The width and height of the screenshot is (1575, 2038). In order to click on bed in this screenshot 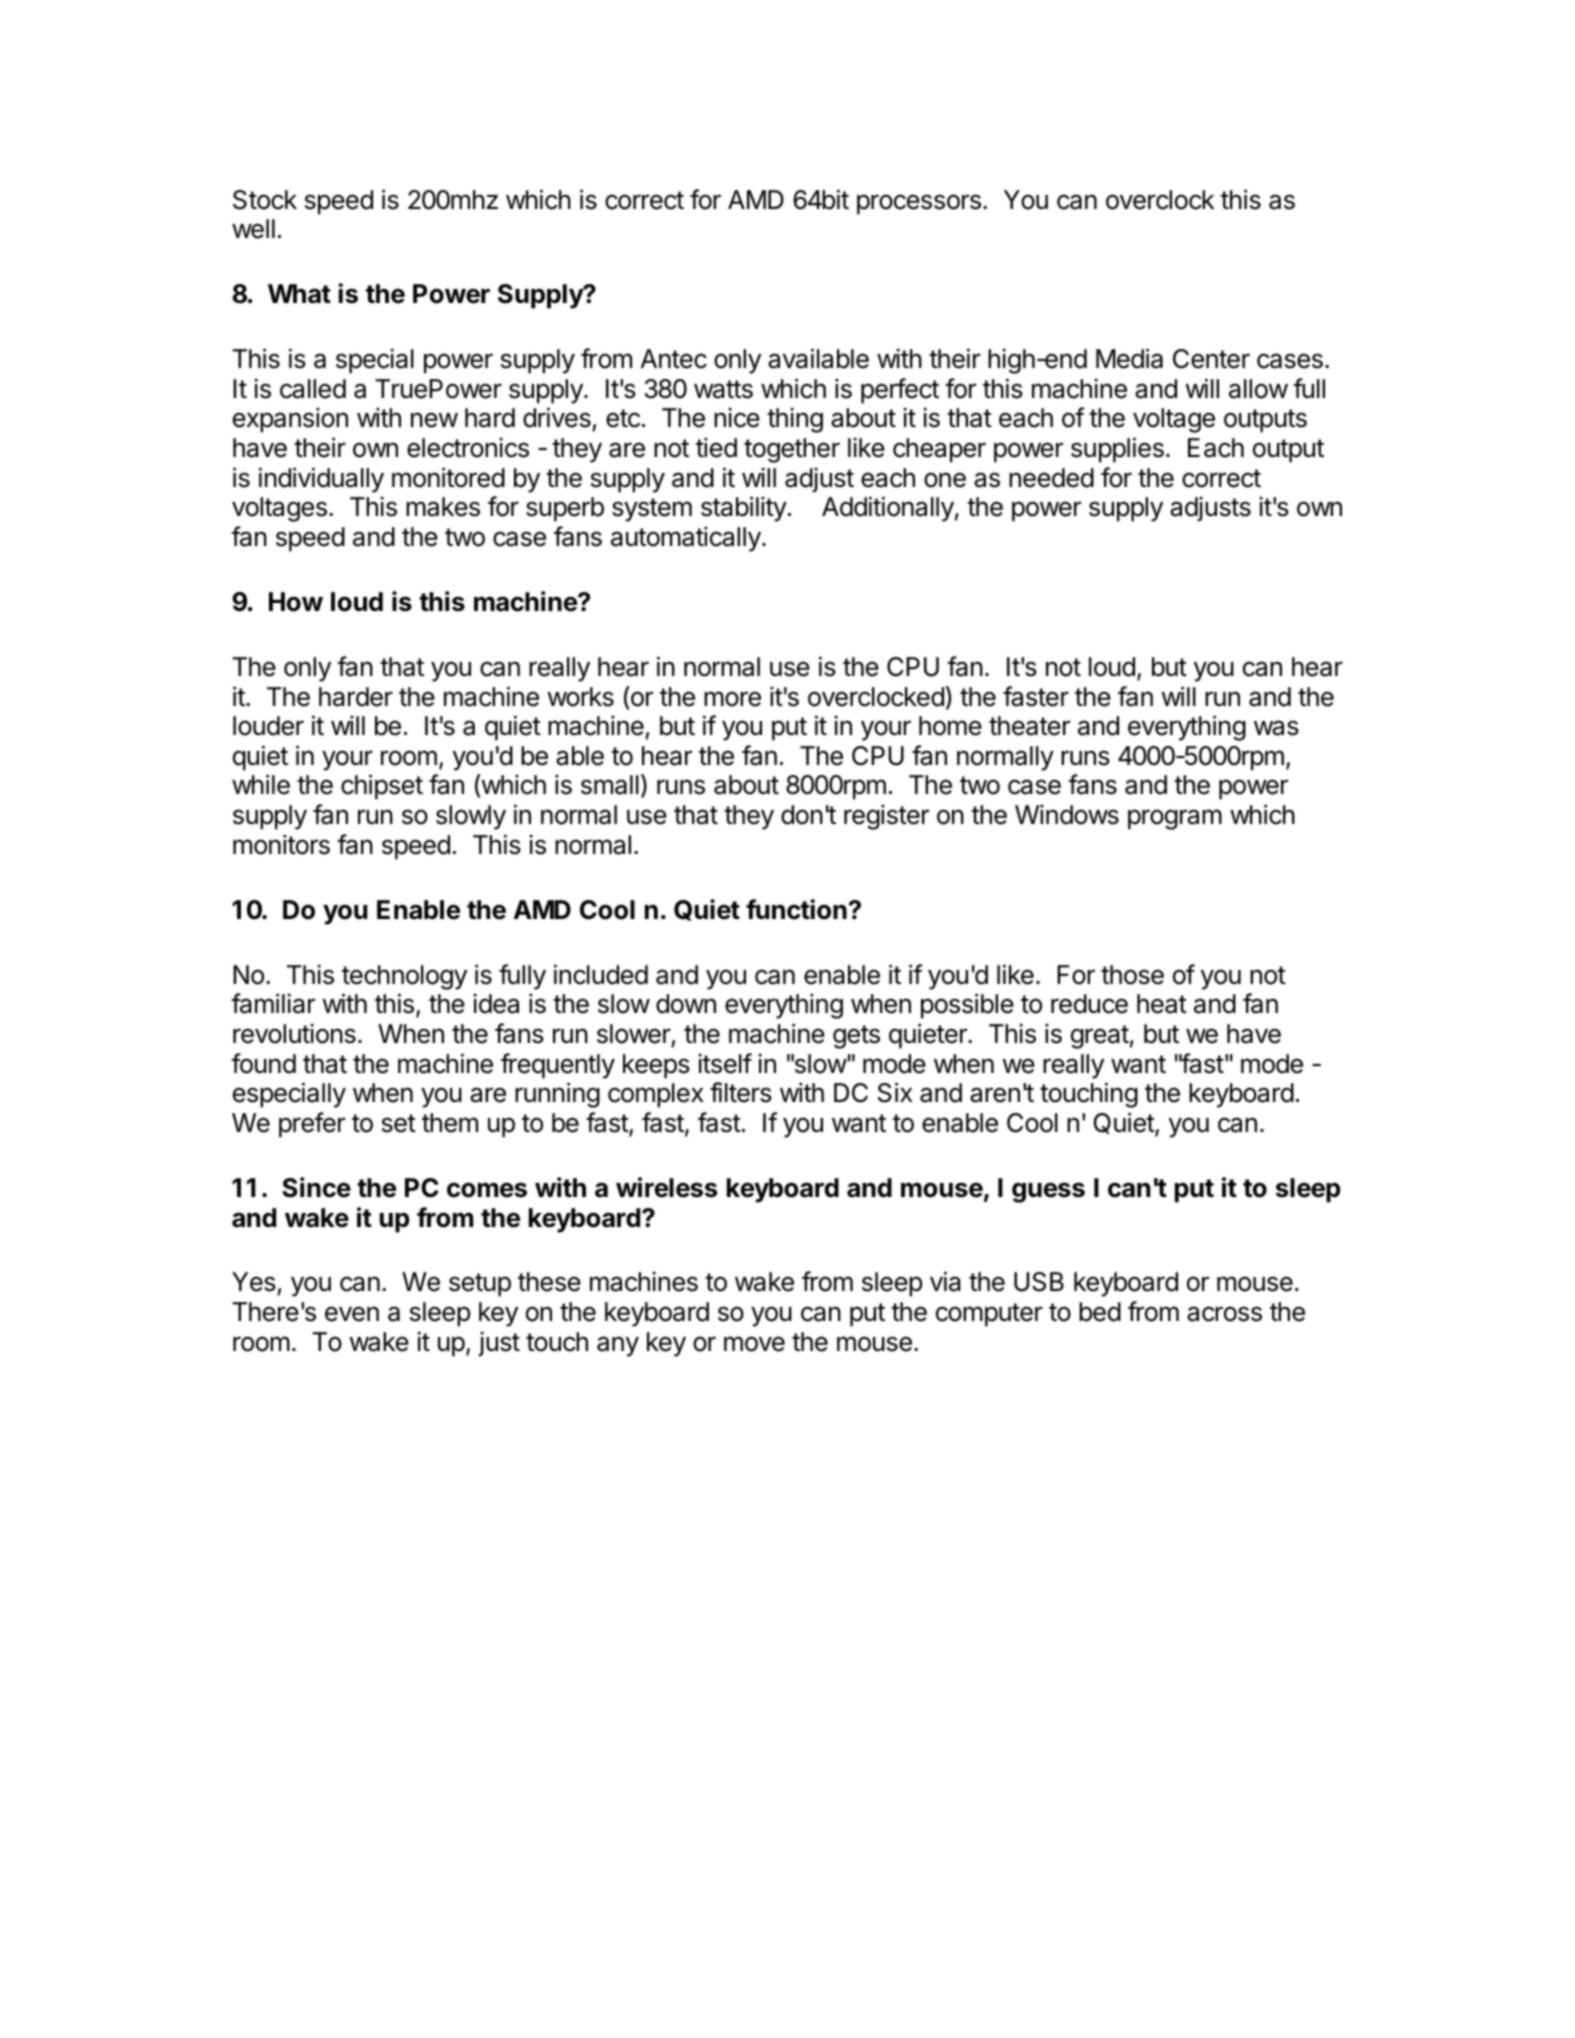, I will do `click(1100, 1312)`.
